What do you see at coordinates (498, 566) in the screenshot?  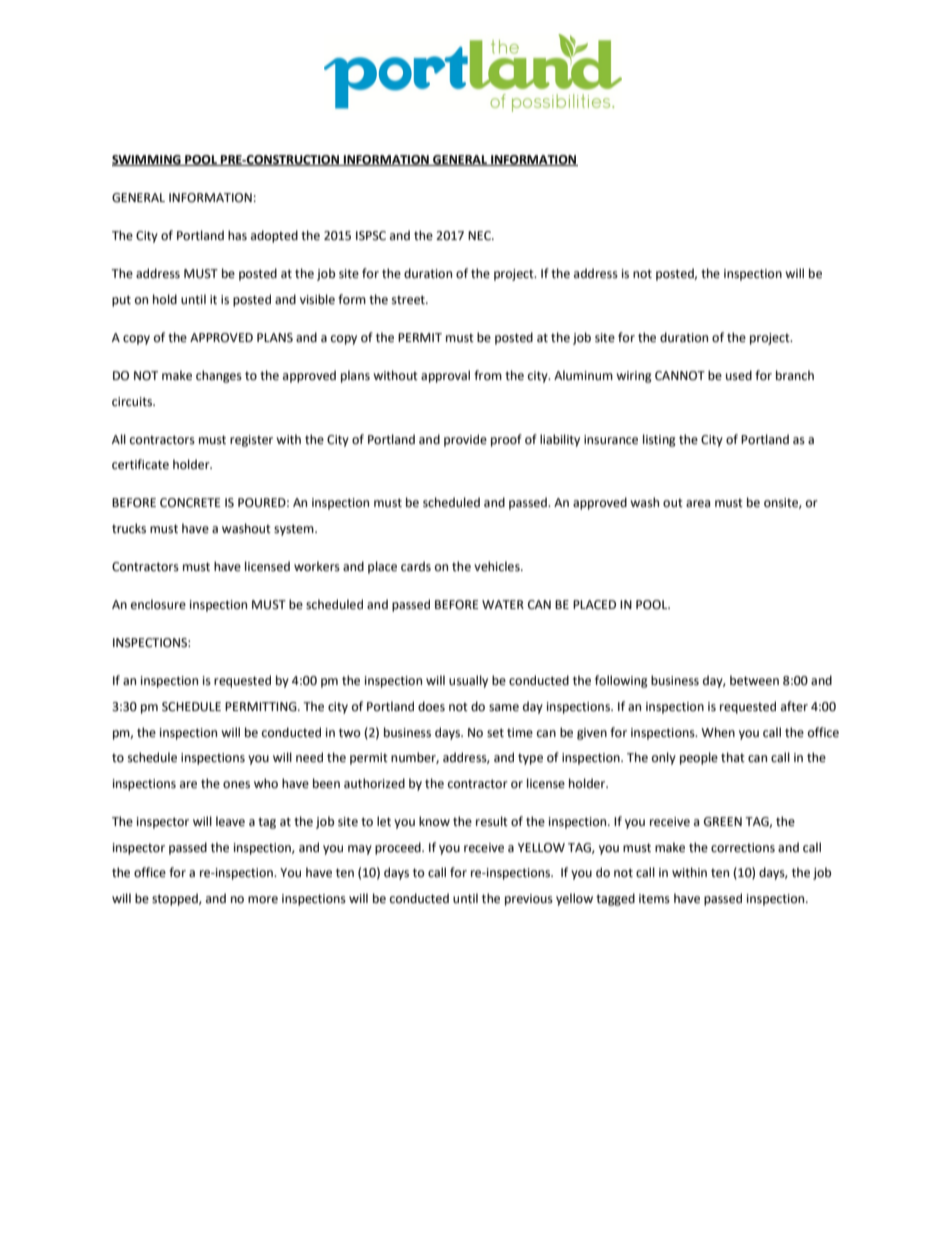 I see `vehicles` at bounding box center [498, 566].
